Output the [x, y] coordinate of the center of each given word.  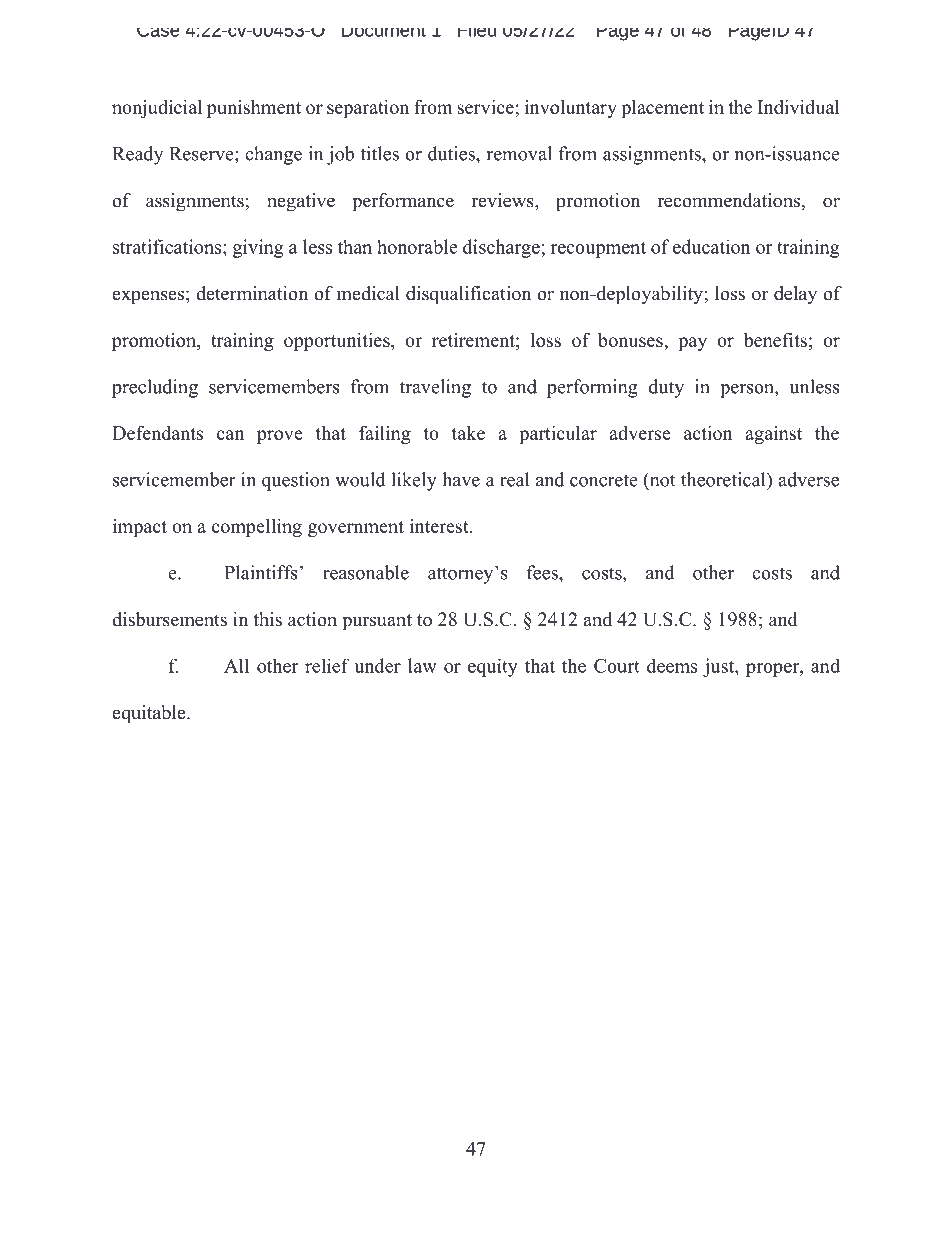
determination [252, 293]
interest [440, 526]
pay [692, 344]
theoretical [724, 479]
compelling [257, 528]
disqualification [468, 295]
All [236, 666]
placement [662, 109]
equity [493, 668]
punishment [254, 109]
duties [452, 153]
